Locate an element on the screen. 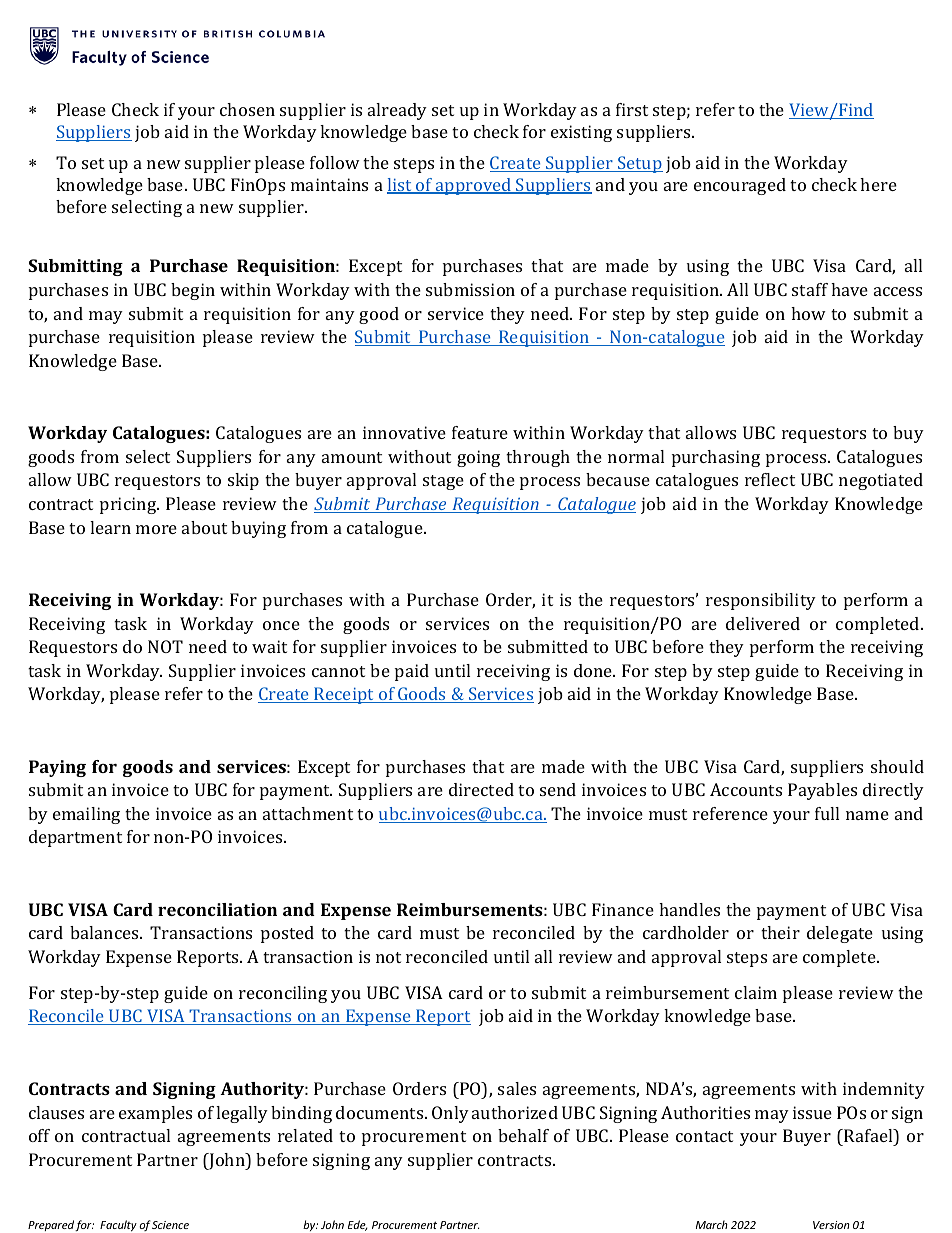 The height and width of the screenshot is (1233, 952). chosen is located at coordinates (247, 109).
